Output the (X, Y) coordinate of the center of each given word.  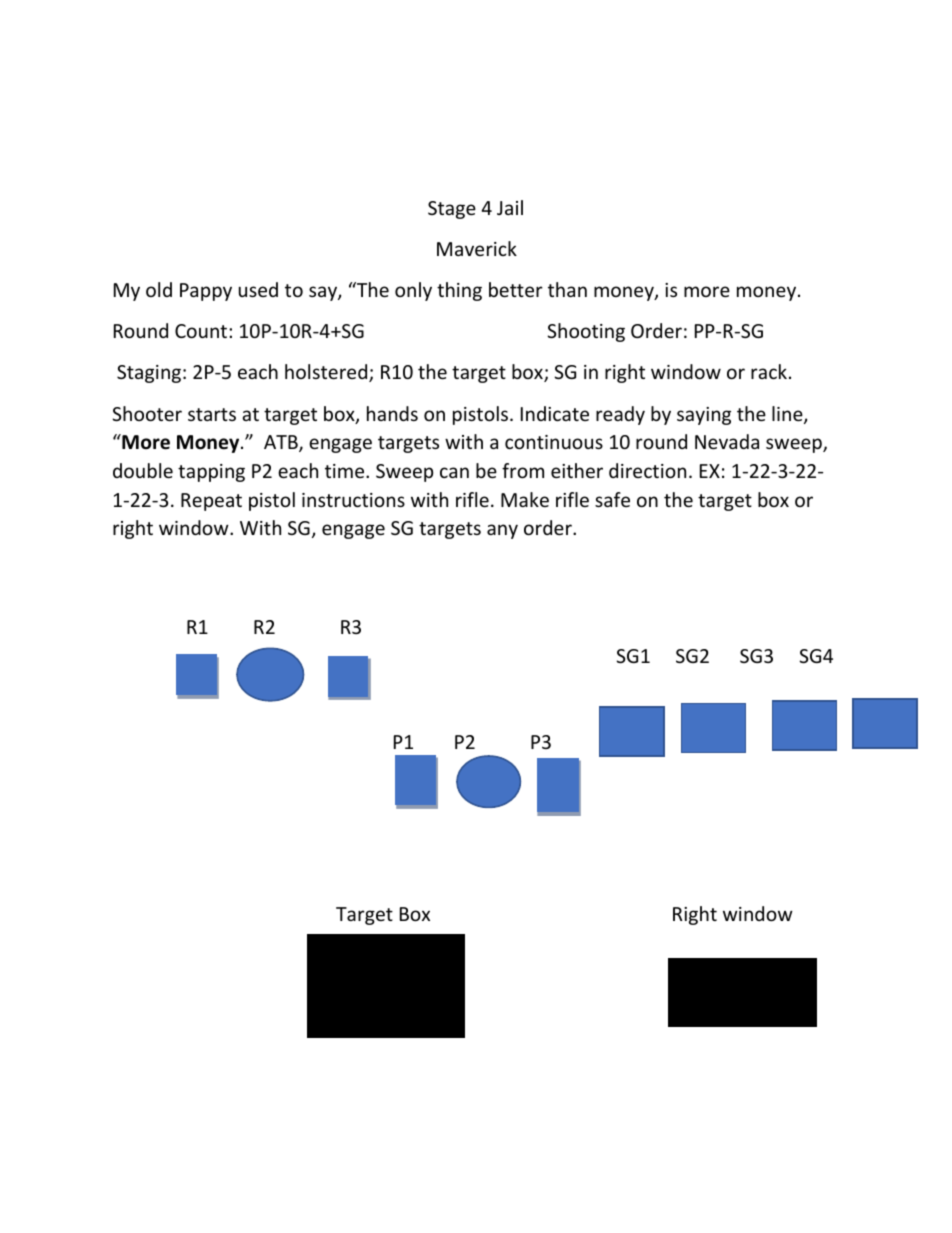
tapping (211, 473)
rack (769, 371)
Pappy (206, 292)
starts (212, 414)
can (454, 472)
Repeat (211, 502)
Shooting (586, 332)
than (567, 289)
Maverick (477, 248)
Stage (452, 210)
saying (704, 416)
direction (647, 470)
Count (202, 331)
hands (392, 413)
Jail (510, 207)
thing (459, 291)
